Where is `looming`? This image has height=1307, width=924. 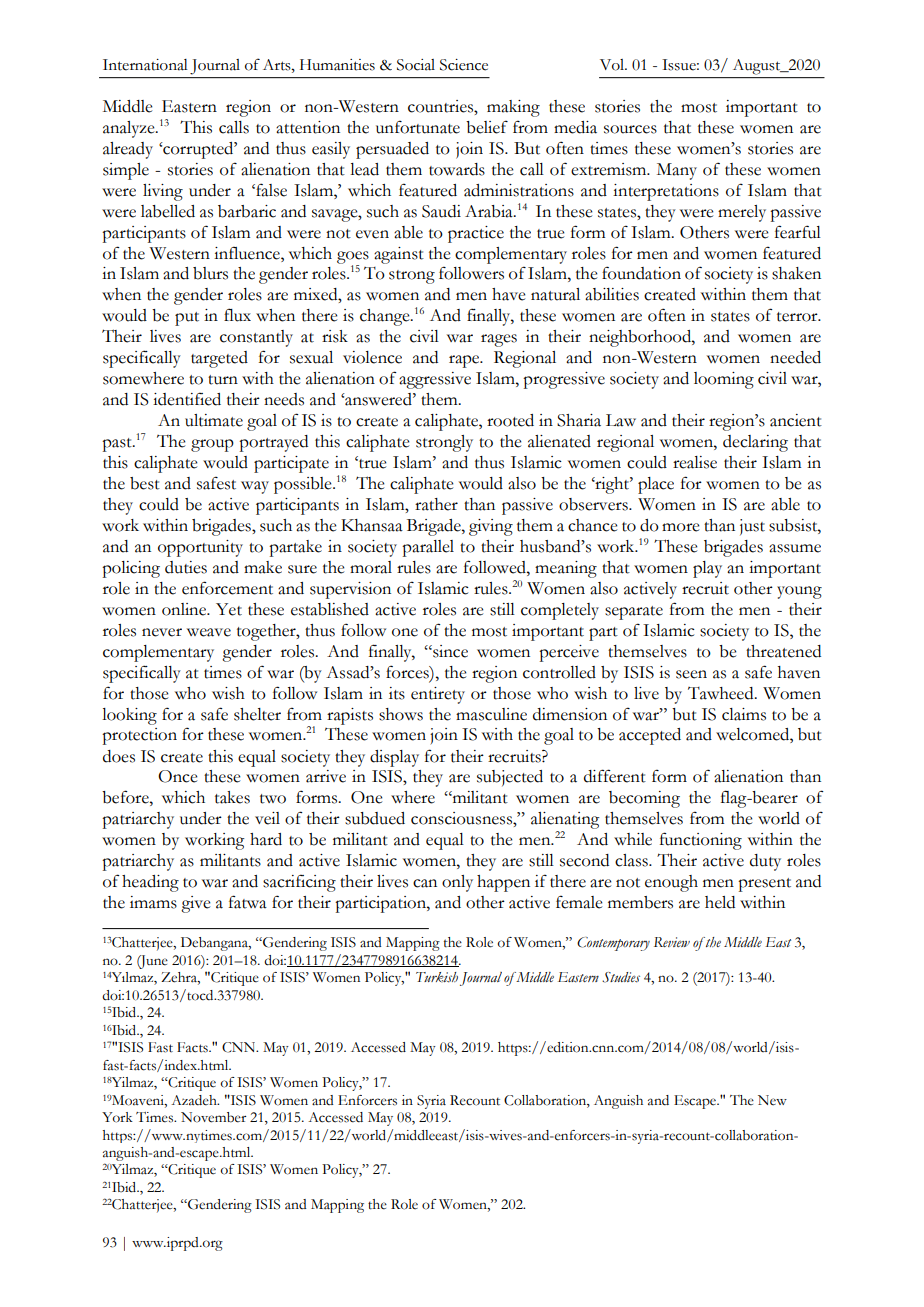
looming is located at coordinates (724, 380).
